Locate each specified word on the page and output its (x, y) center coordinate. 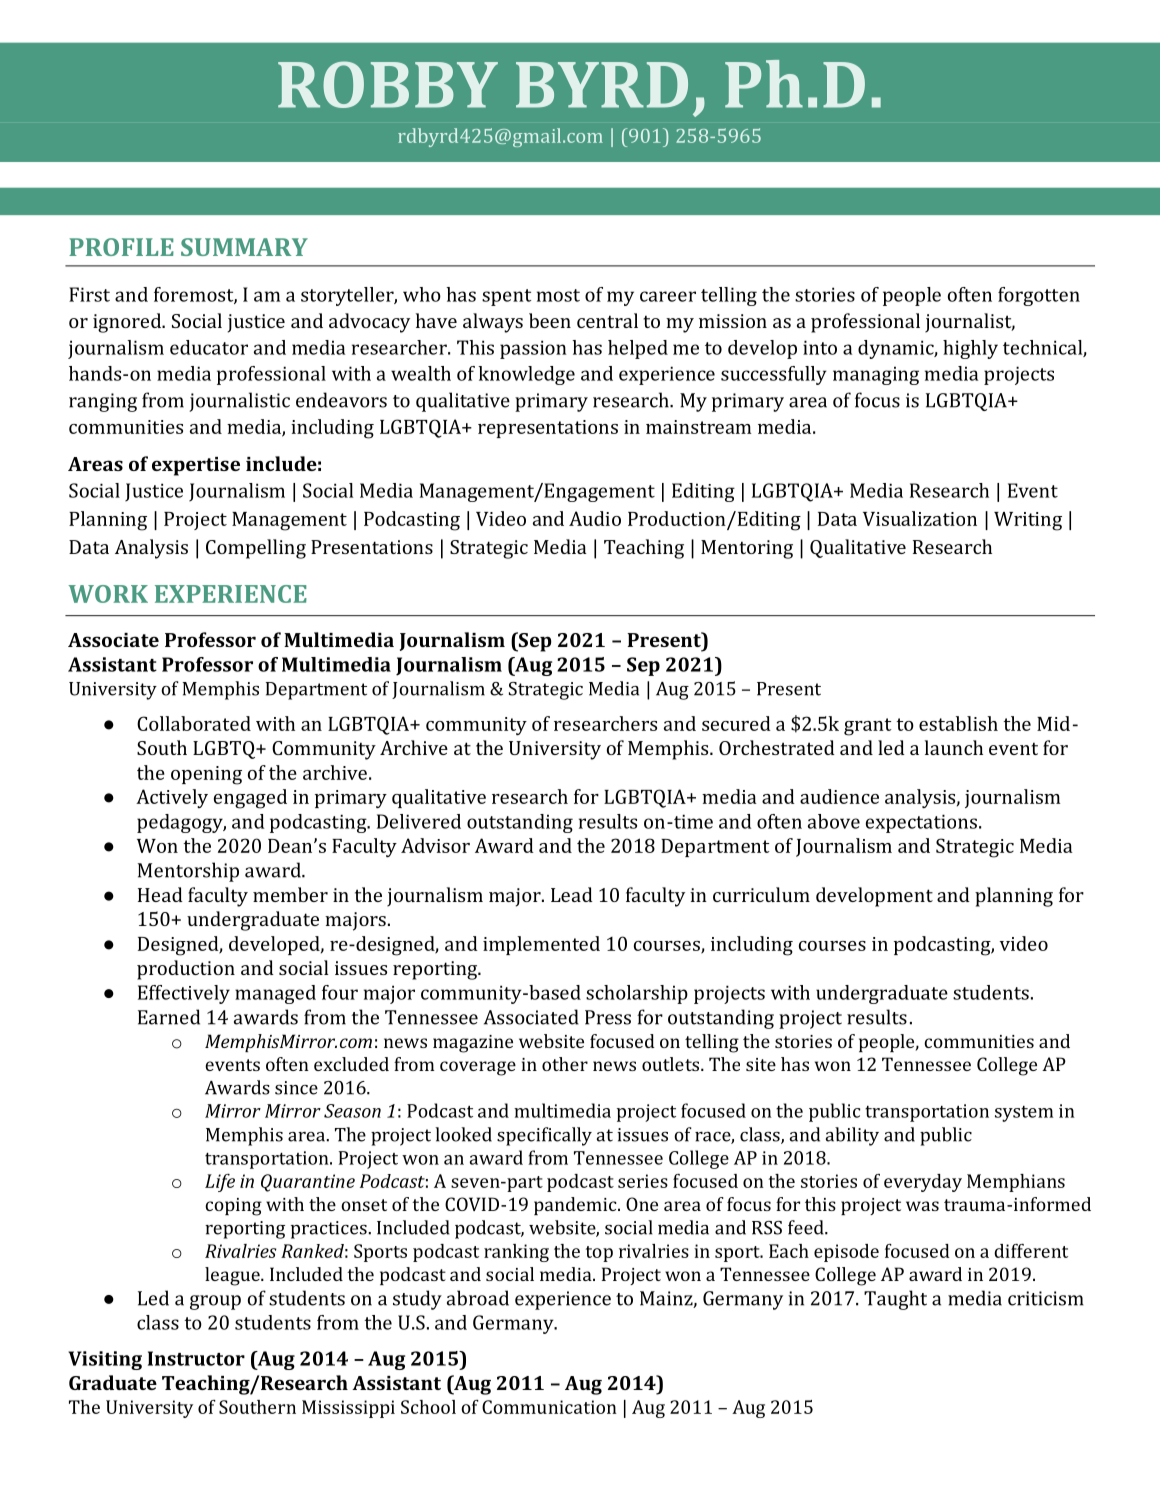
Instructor (196, 1358)
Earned (169, 1017)
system (1024, 1114)
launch (954, 747)
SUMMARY (244, 247)
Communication (549, 1407)
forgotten (1039, 296)
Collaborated (194, 723)
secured (736, 723)
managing (876, 375)
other (565, 1064)
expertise (196, 466)
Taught (895, 1300)
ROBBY (388, 84)
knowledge (526, 375)
